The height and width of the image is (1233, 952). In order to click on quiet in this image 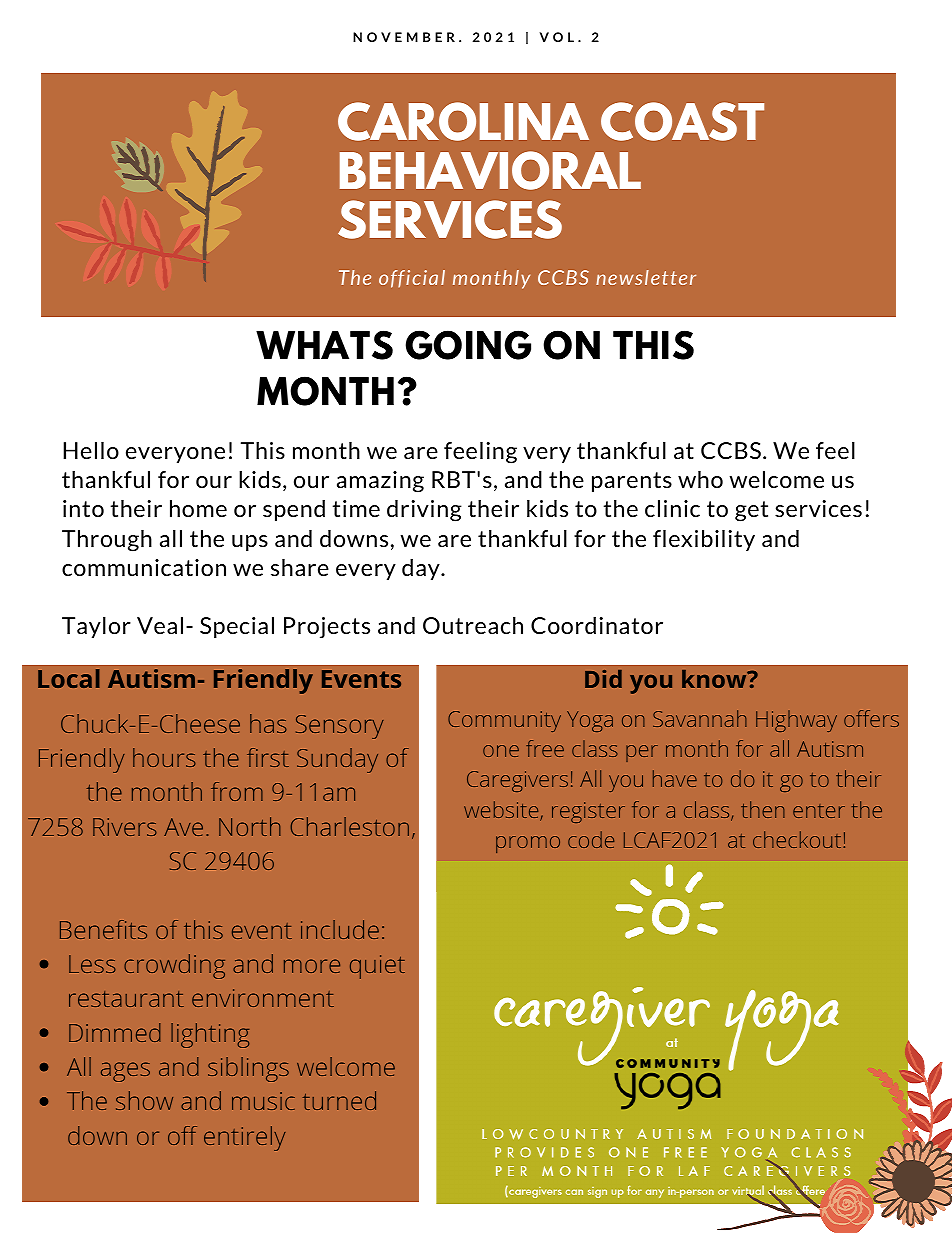, I will do `click(377, 967)`.
